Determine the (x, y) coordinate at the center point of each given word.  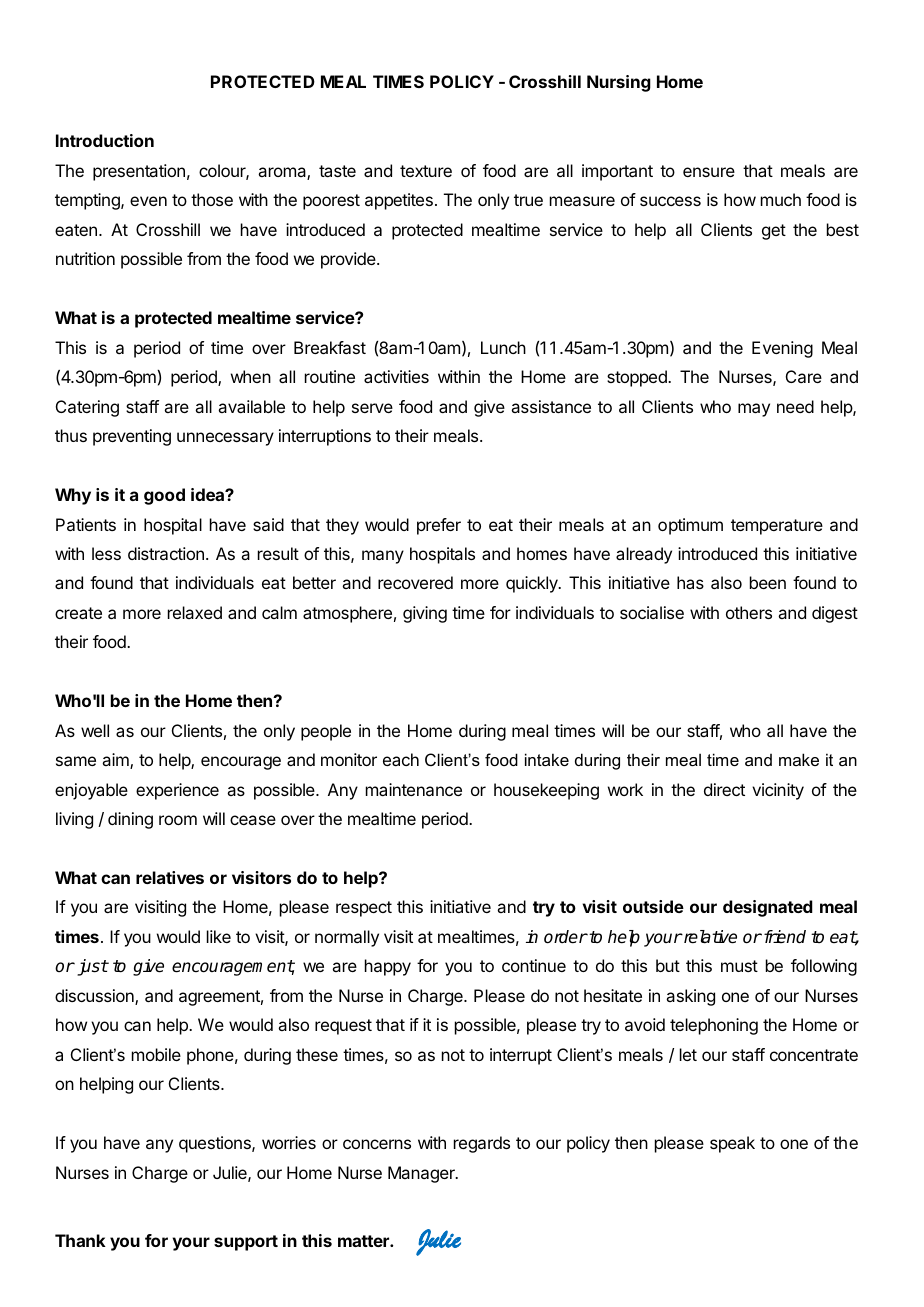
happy (388, 967)
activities (396, 376)
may (754, 410)
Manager (422, 1174)
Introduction (105, 140)
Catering (87, 408)
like (219, 936)
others (749, 612)
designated (768, 908)
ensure (709, 172)
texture (426, 171)
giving (425, 614)
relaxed (195, 612)
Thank (80, 1240)
